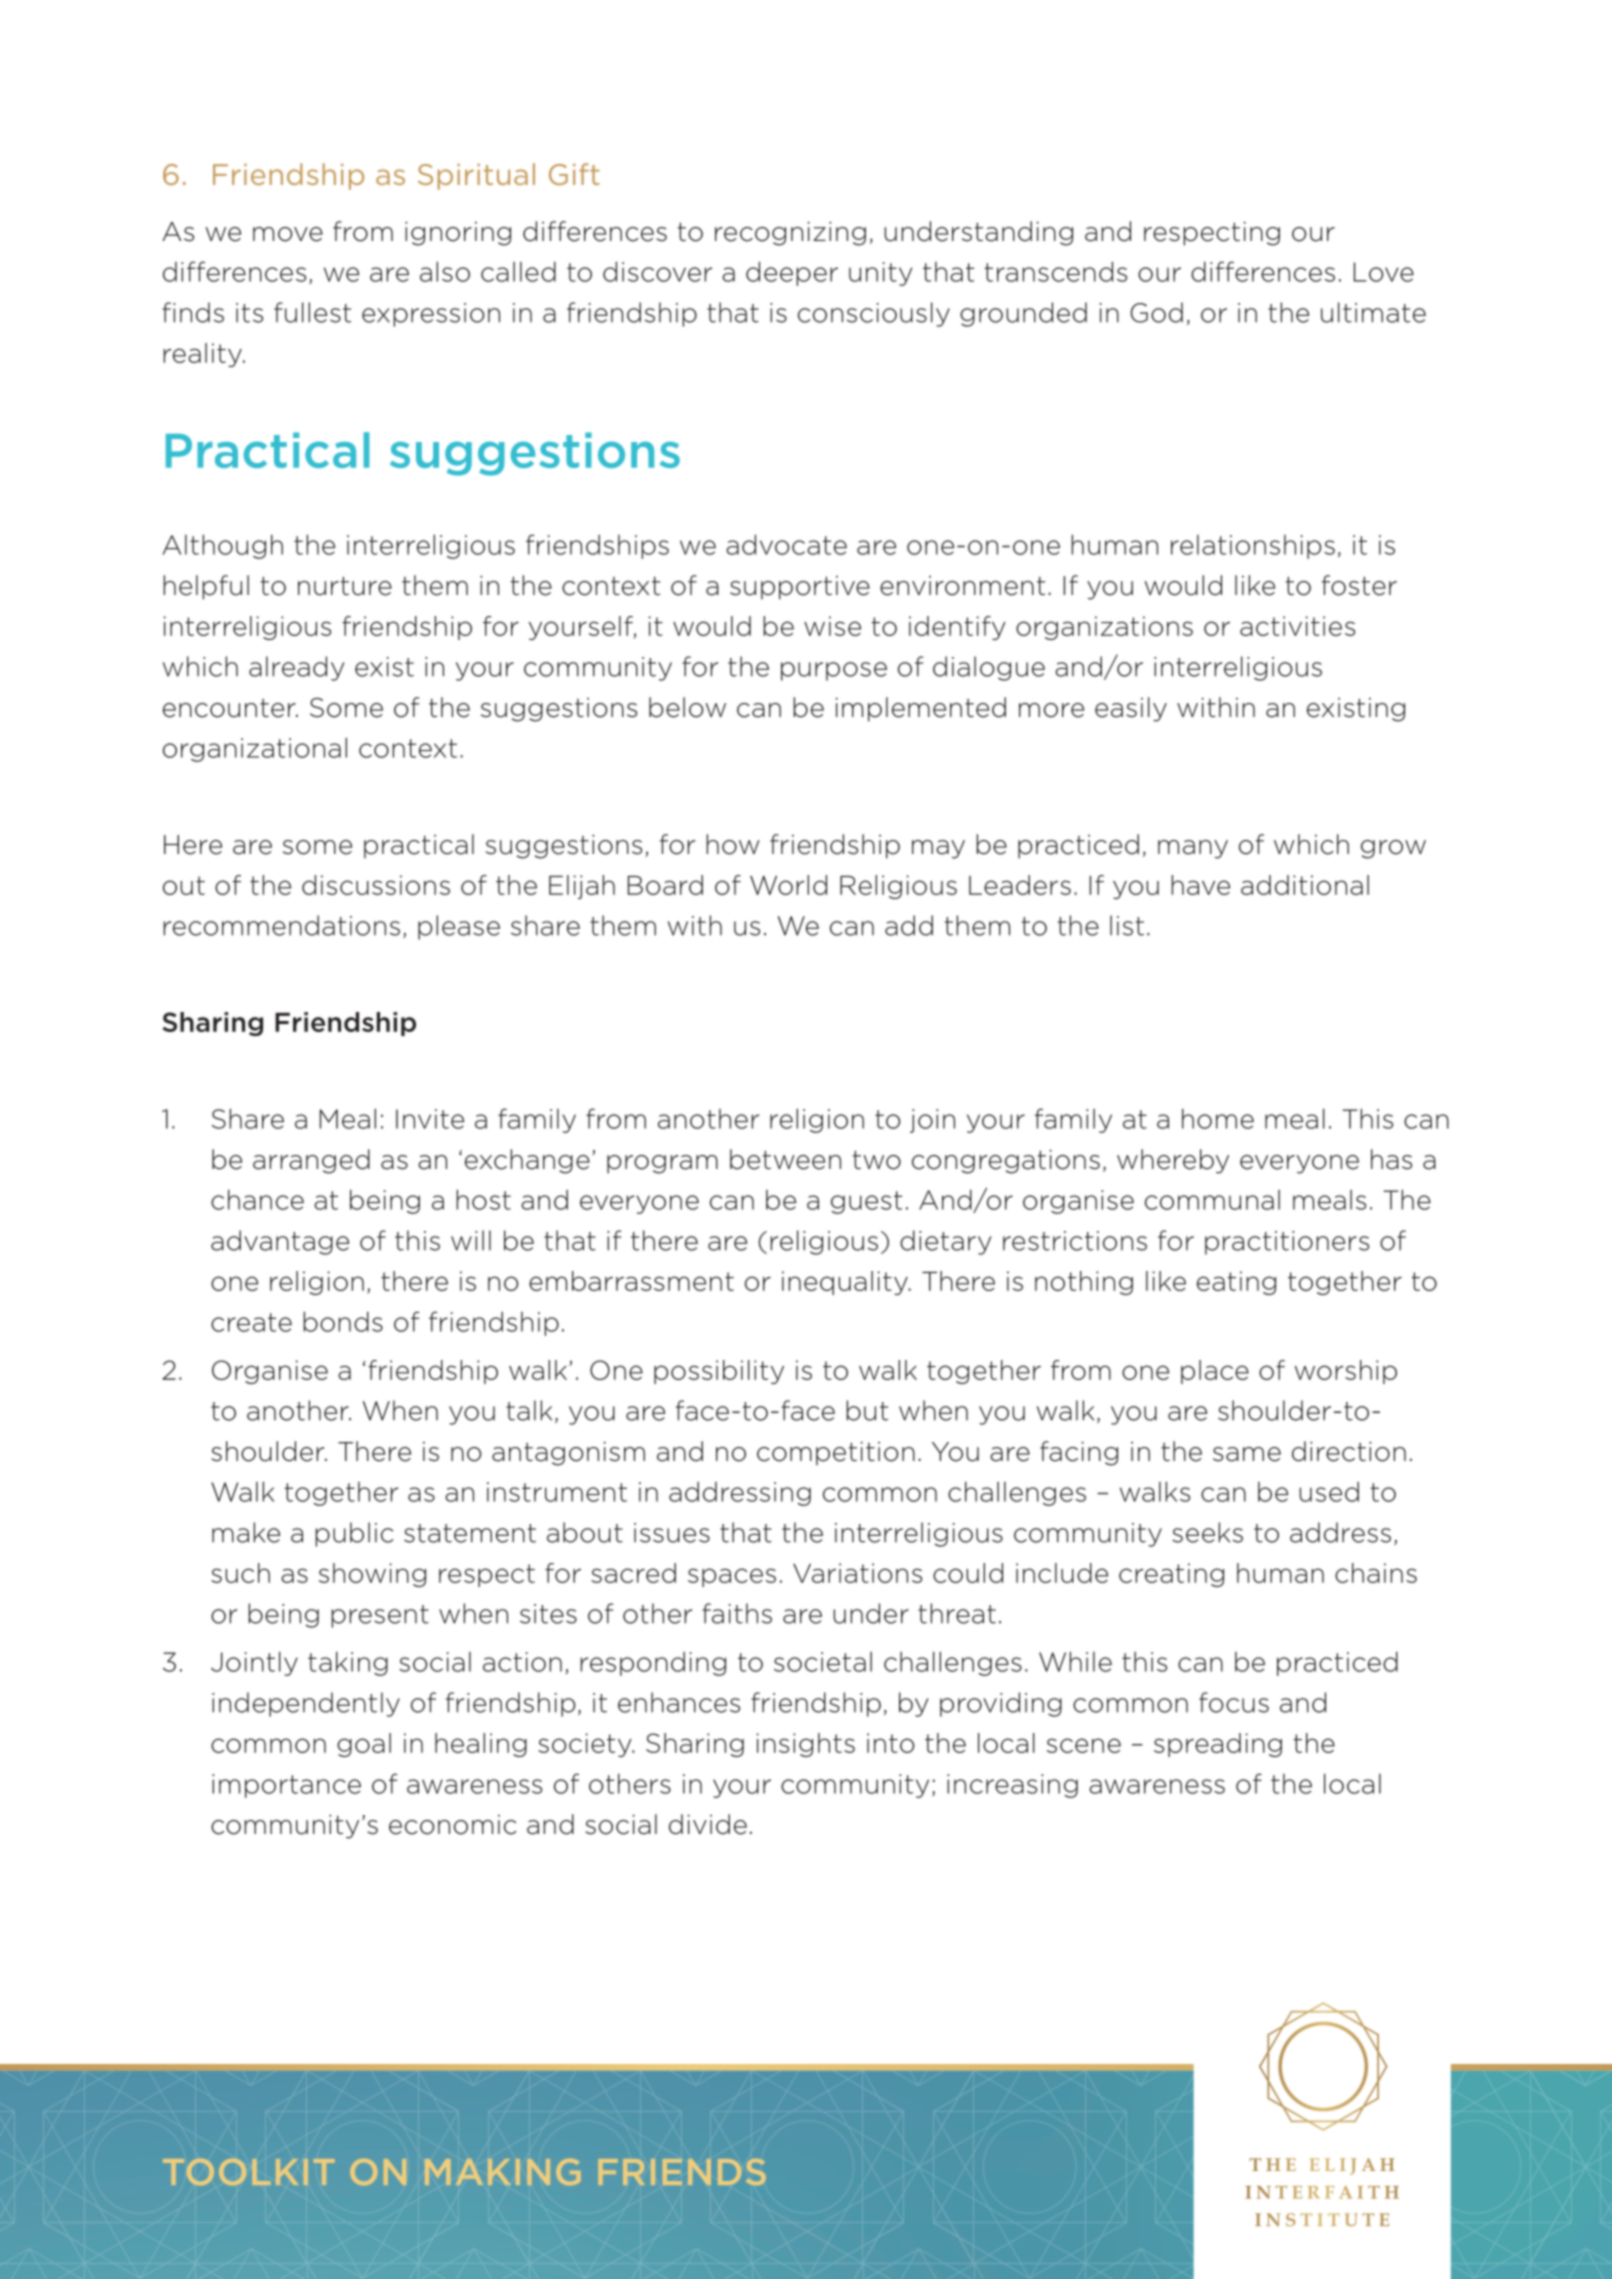  I want to click on God, so click(1156, 312).
